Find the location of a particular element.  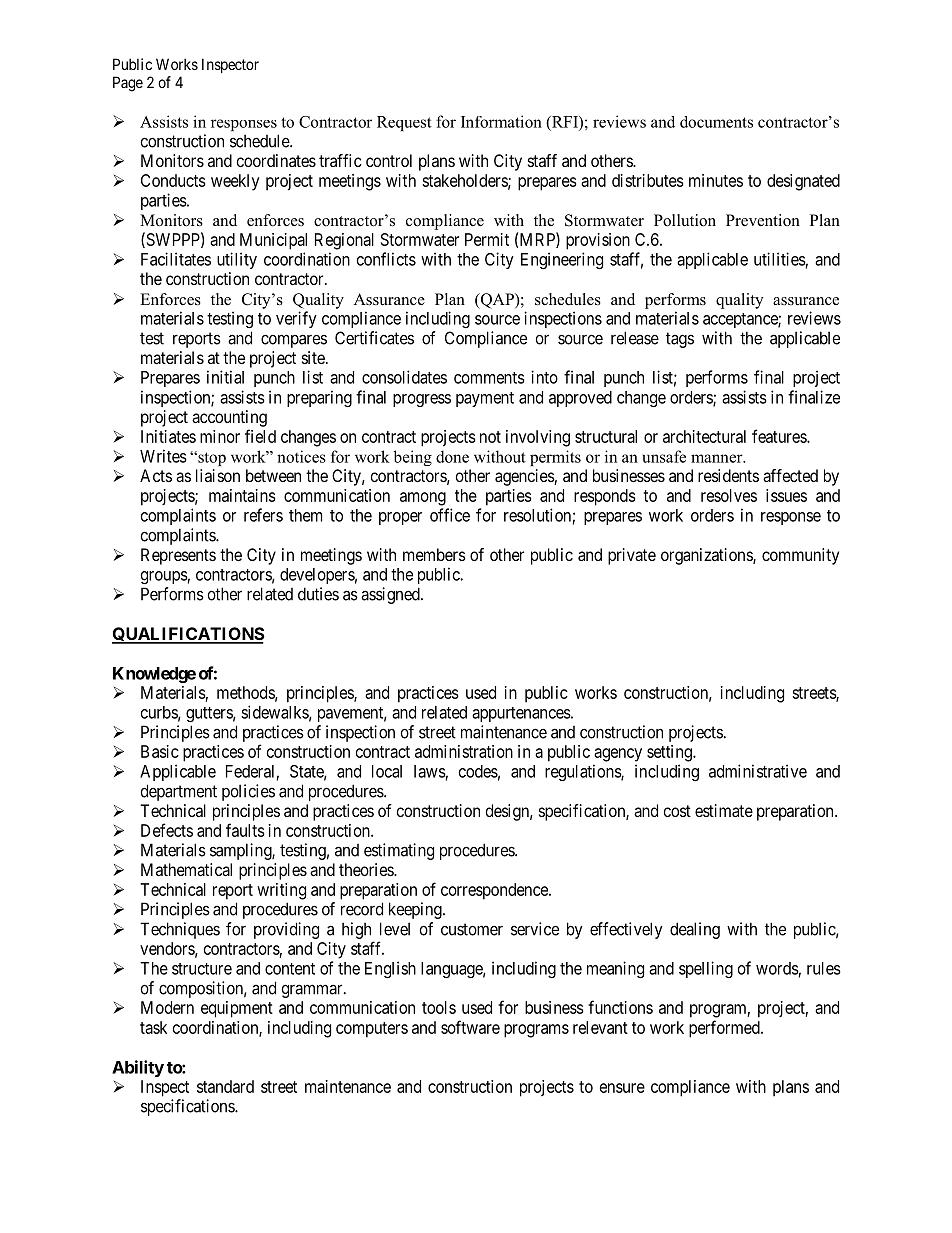

organizations is located at coordinates (707, 556).
